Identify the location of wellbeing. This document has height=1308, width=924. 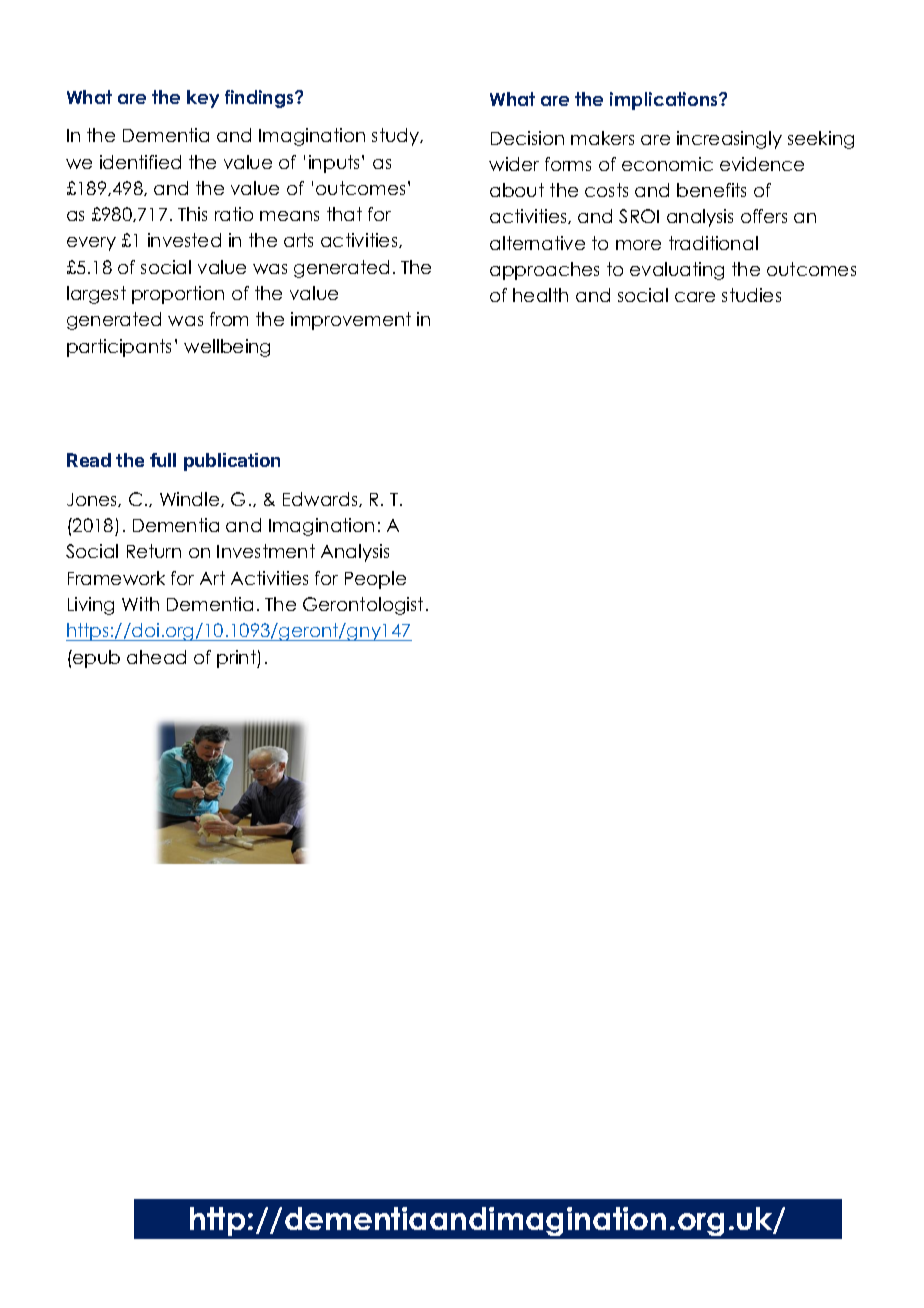
(227, 348).
